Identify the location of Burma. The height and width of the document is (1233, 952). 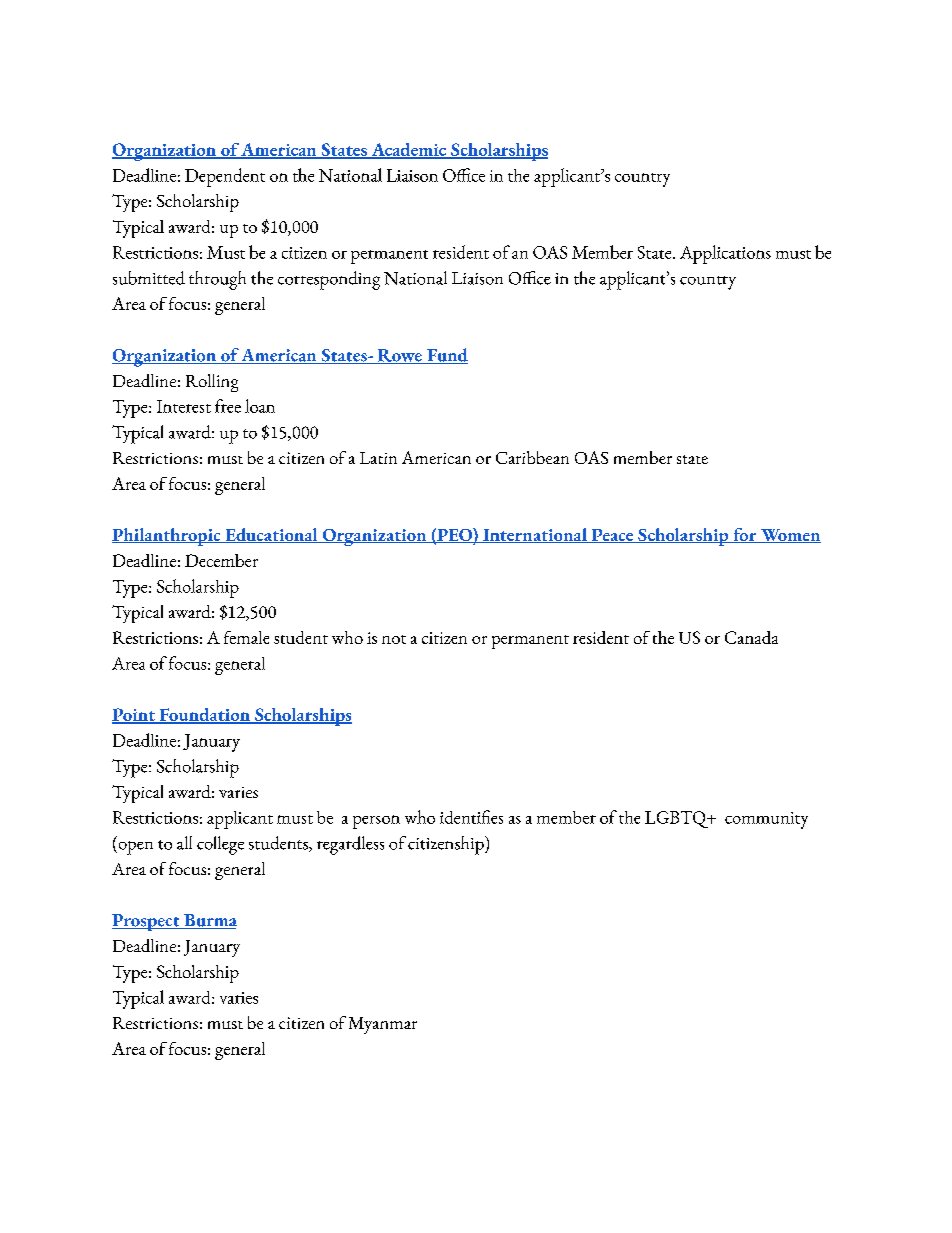
(209, 921).
